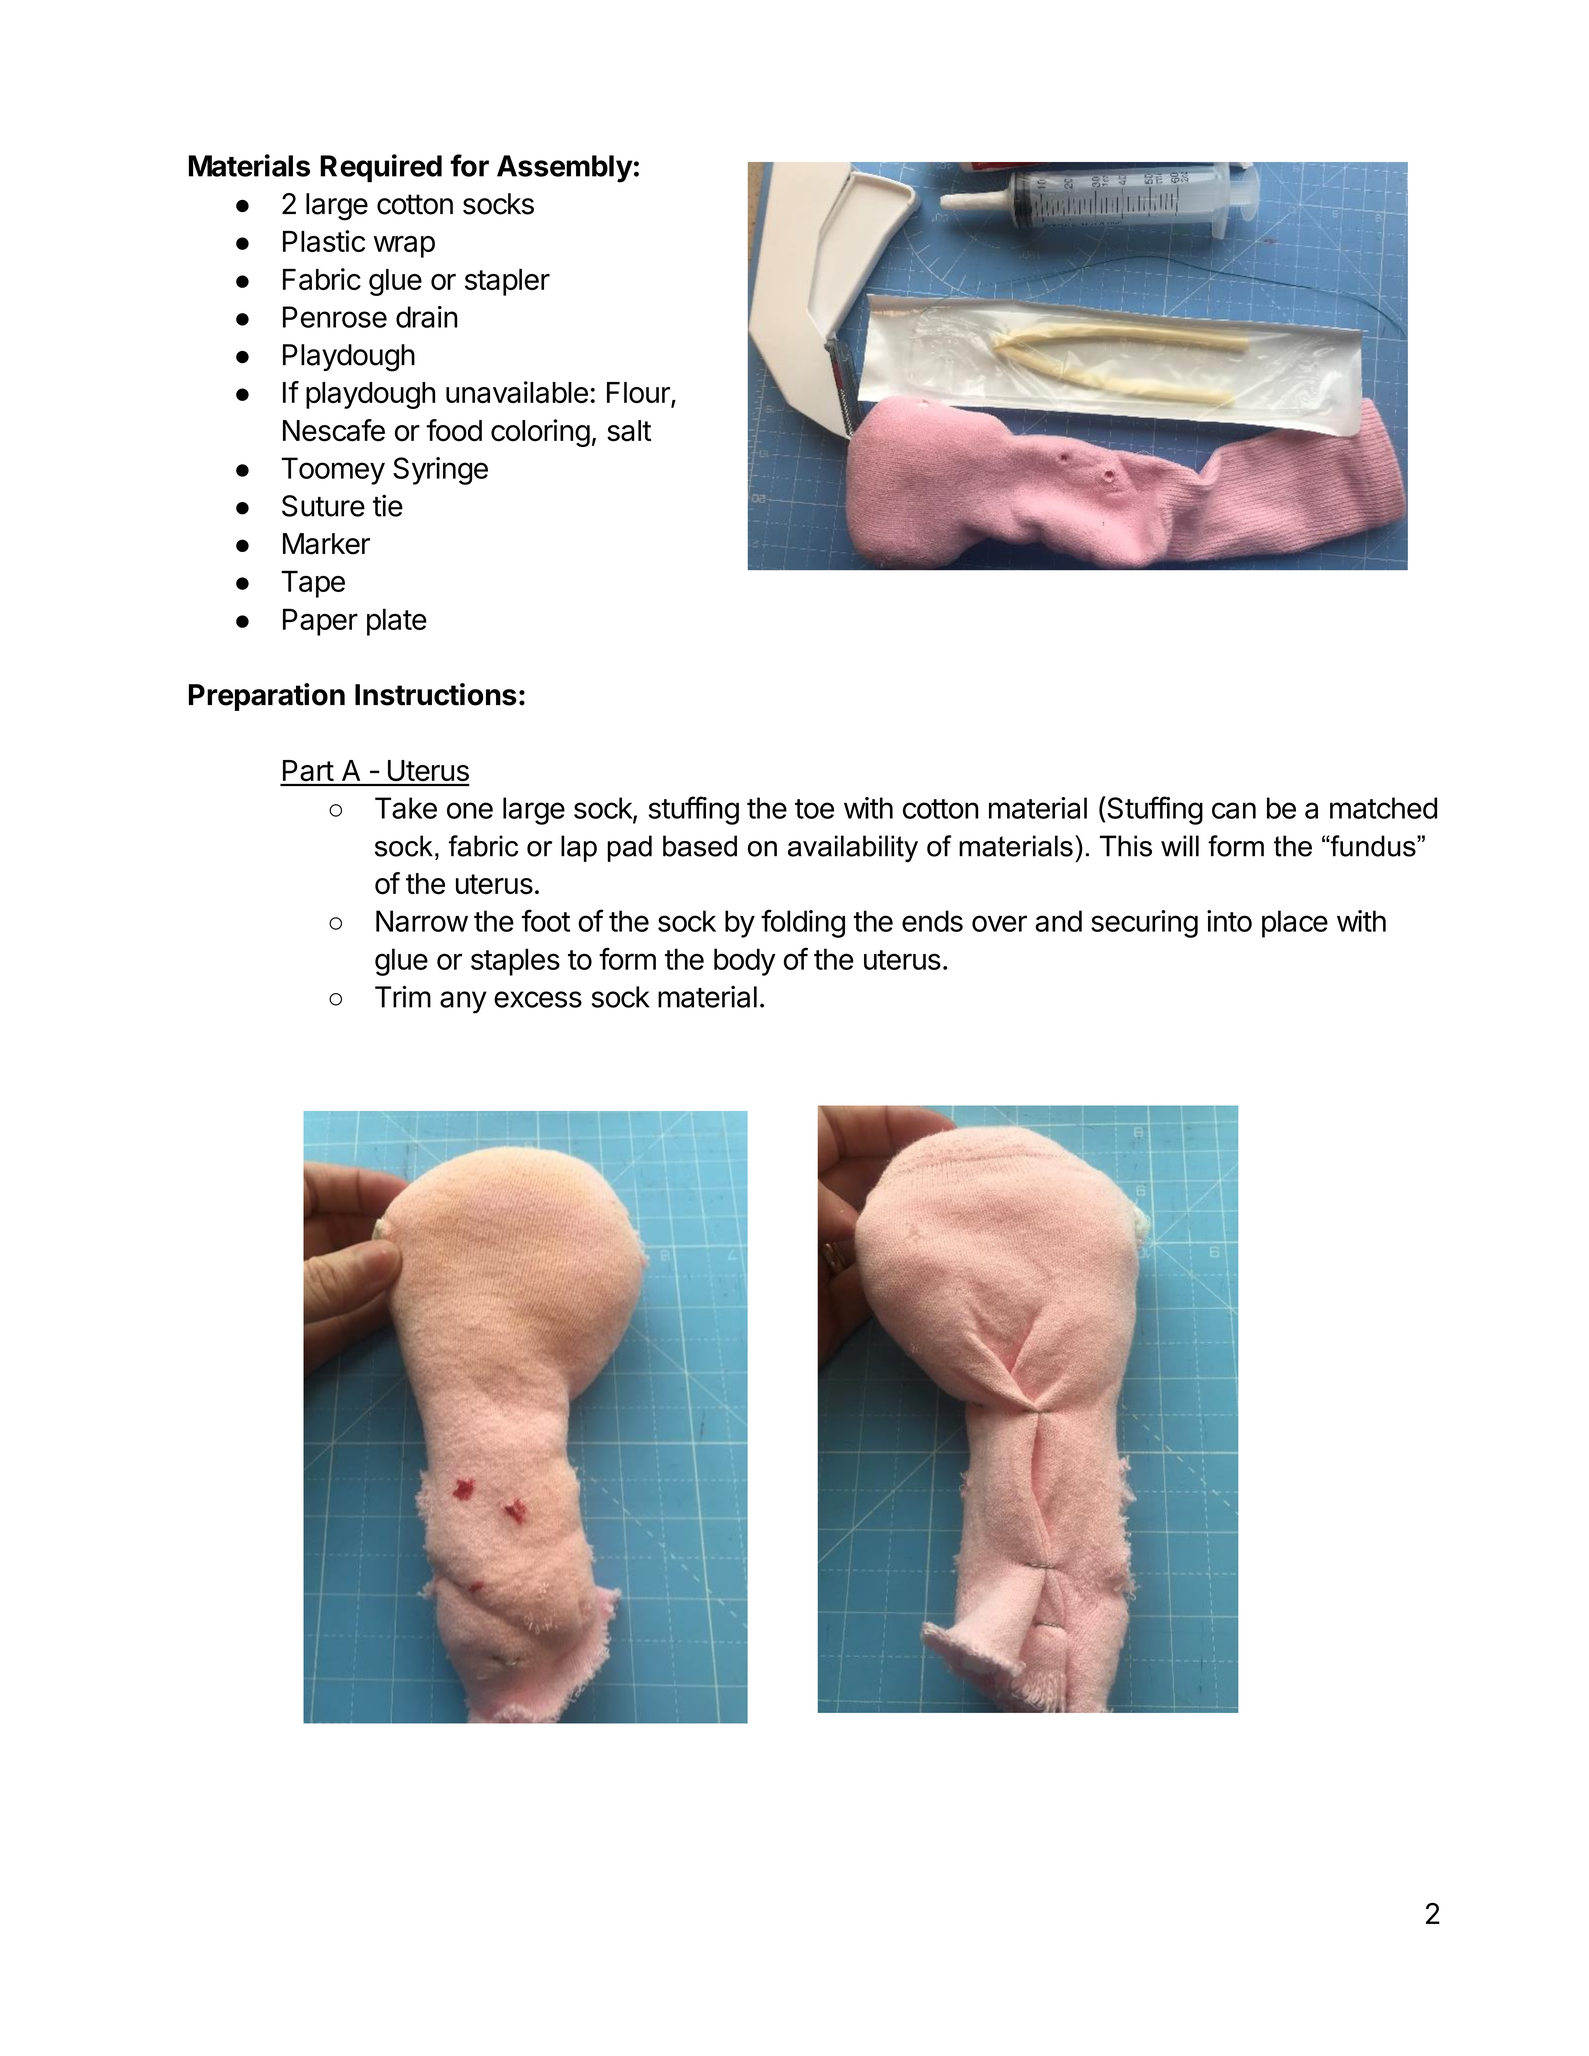  Describe the element at coordinates (403, 996) in the screenshot. I see `Trim` at that location.
